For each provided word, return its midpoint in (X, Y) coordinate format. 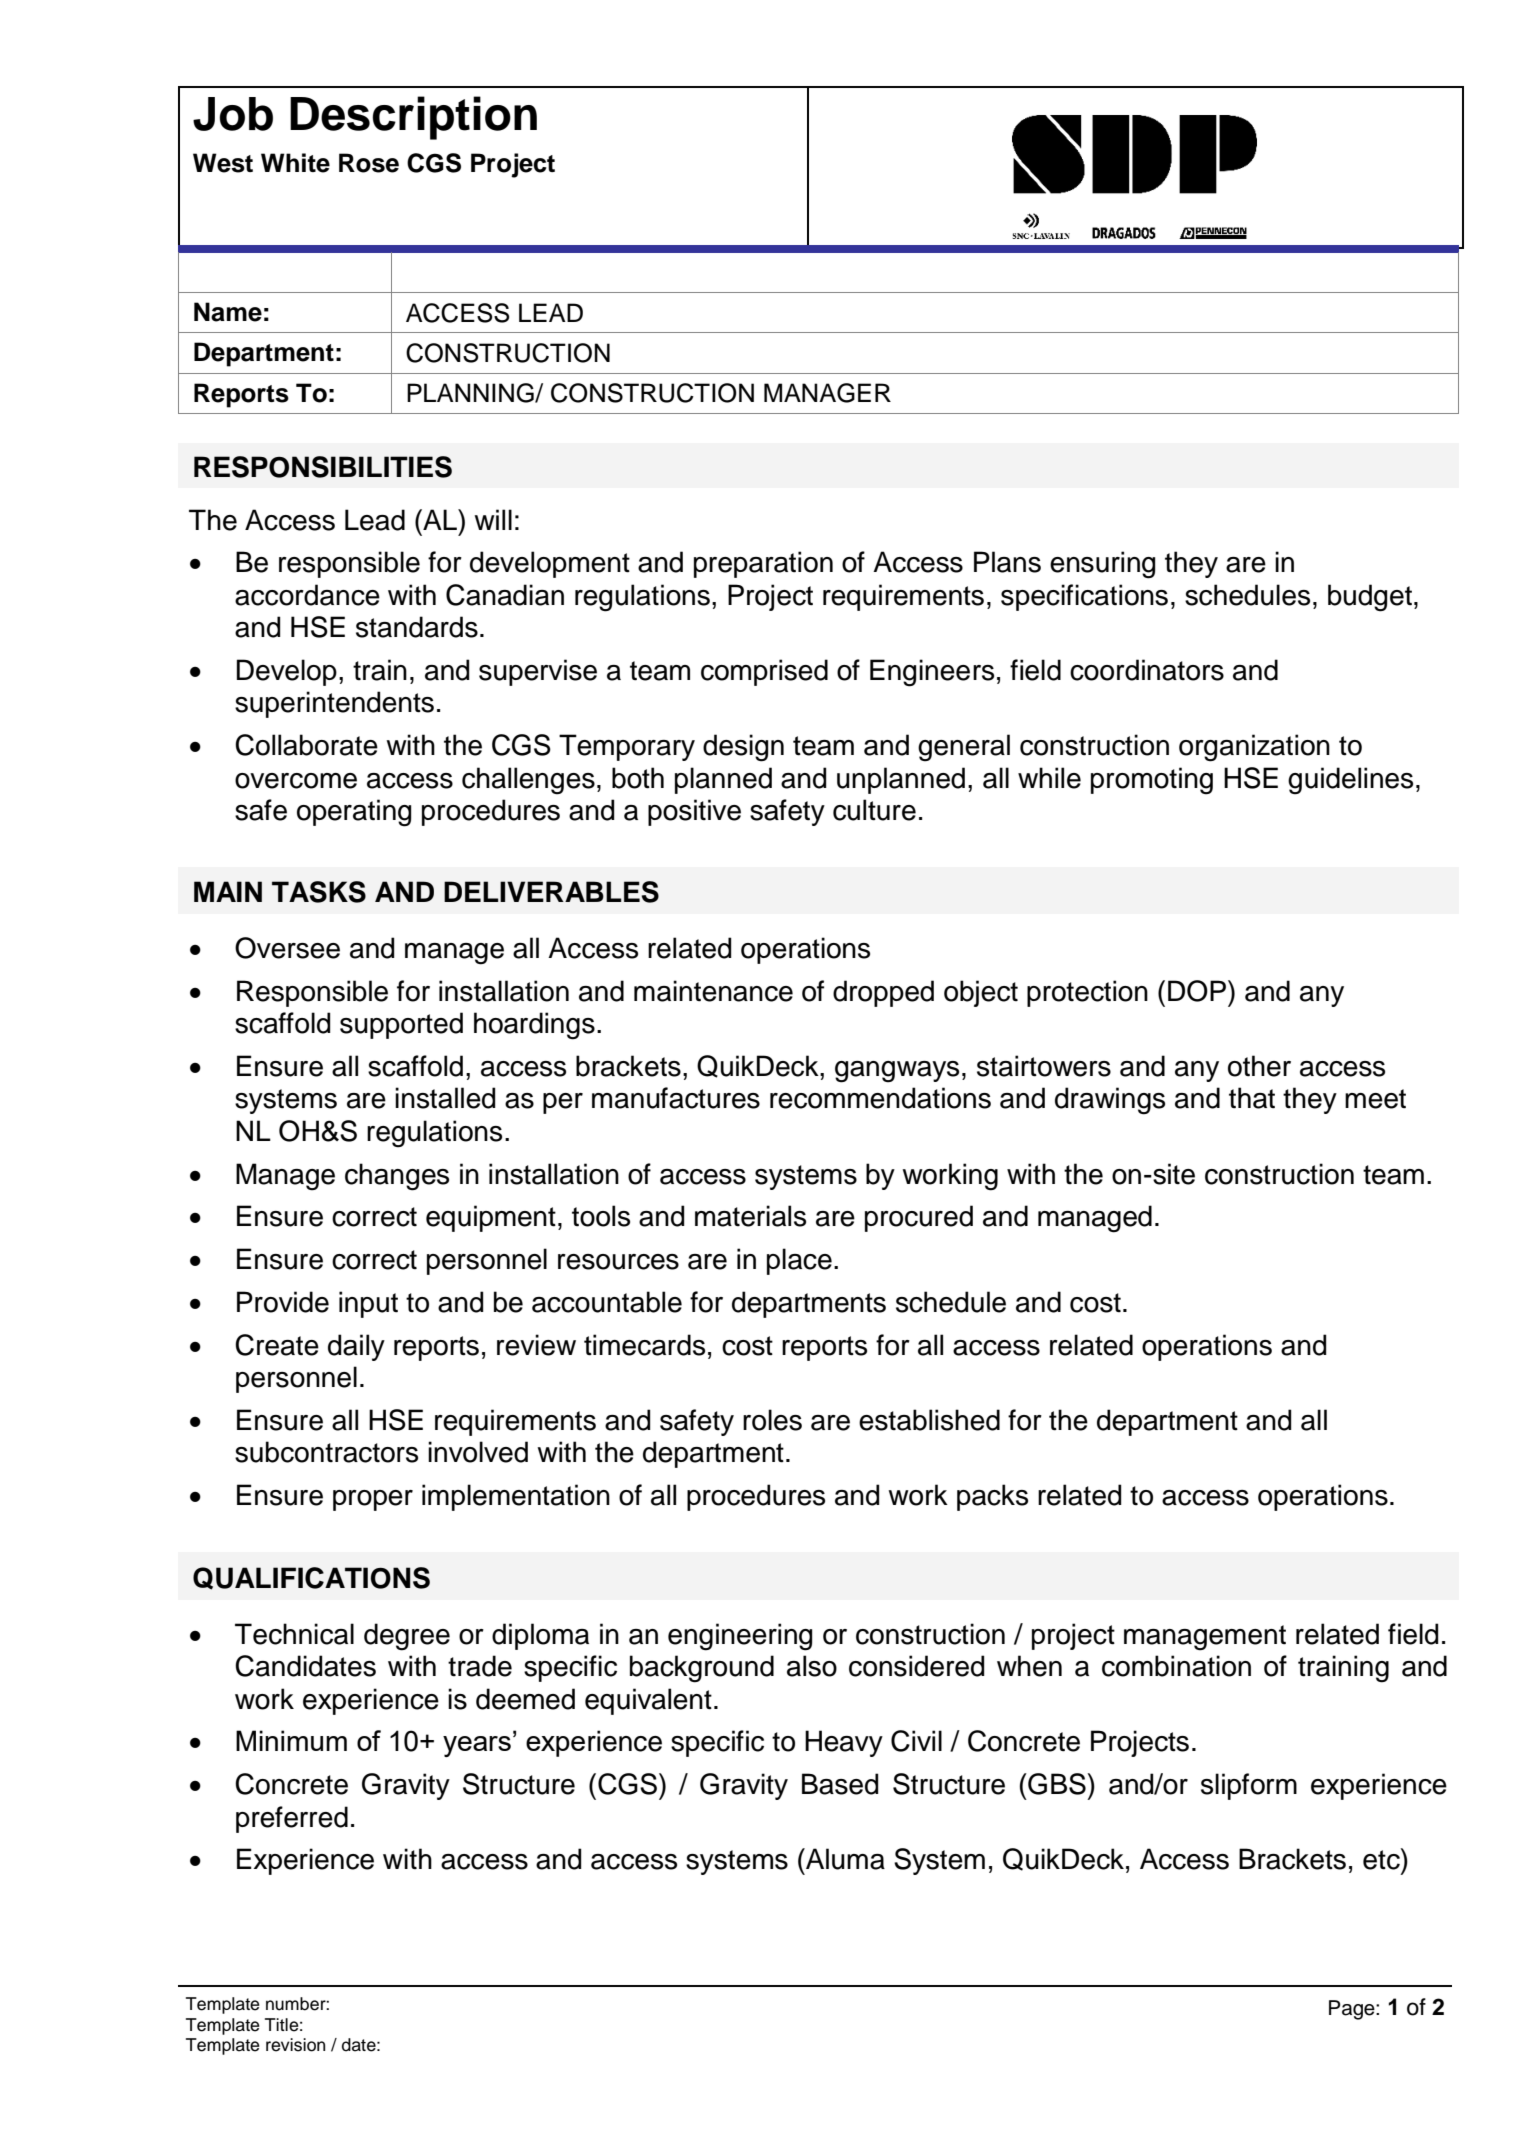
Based (840, 1784)
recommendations (880, 1098)
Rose (369, 163)
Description (413, 118)
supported (401, 1025)
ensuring (1102, 565)
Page (1353, 2010)
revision (295, 2045)
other (1259, 1066)
